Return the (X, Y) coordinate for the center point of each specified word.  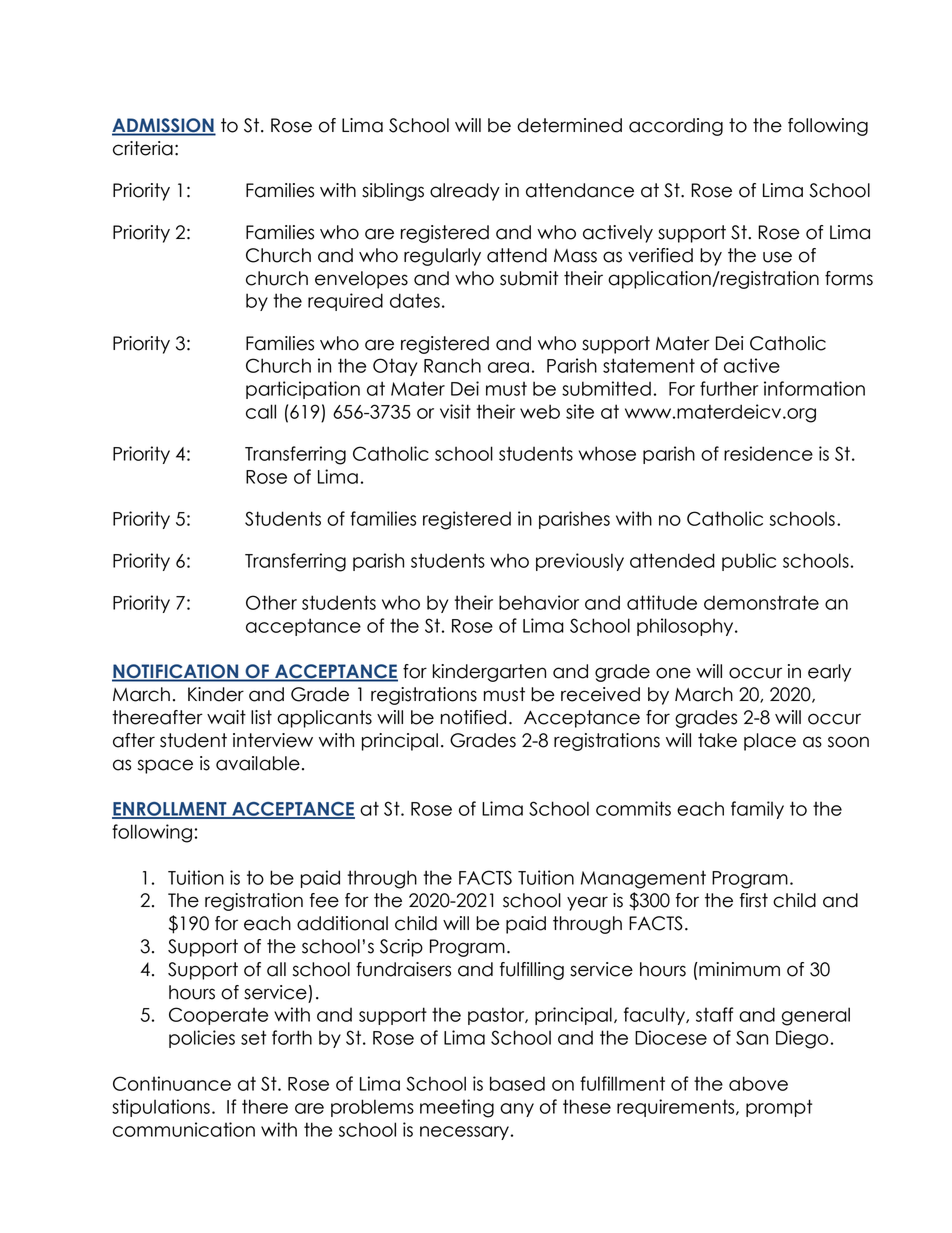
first (754, 900)
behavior (539, 602)
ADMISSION (164, 126)
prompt (779, 1108)
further (729, 388)
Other (271, 602)
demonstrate (761, 602)
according (676, 127)
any (517, 1110)
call (261, 411)
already (465, 192)
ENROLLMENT (170, 810)
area (508, 367)
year (587, 903)
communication (184, 1129)
